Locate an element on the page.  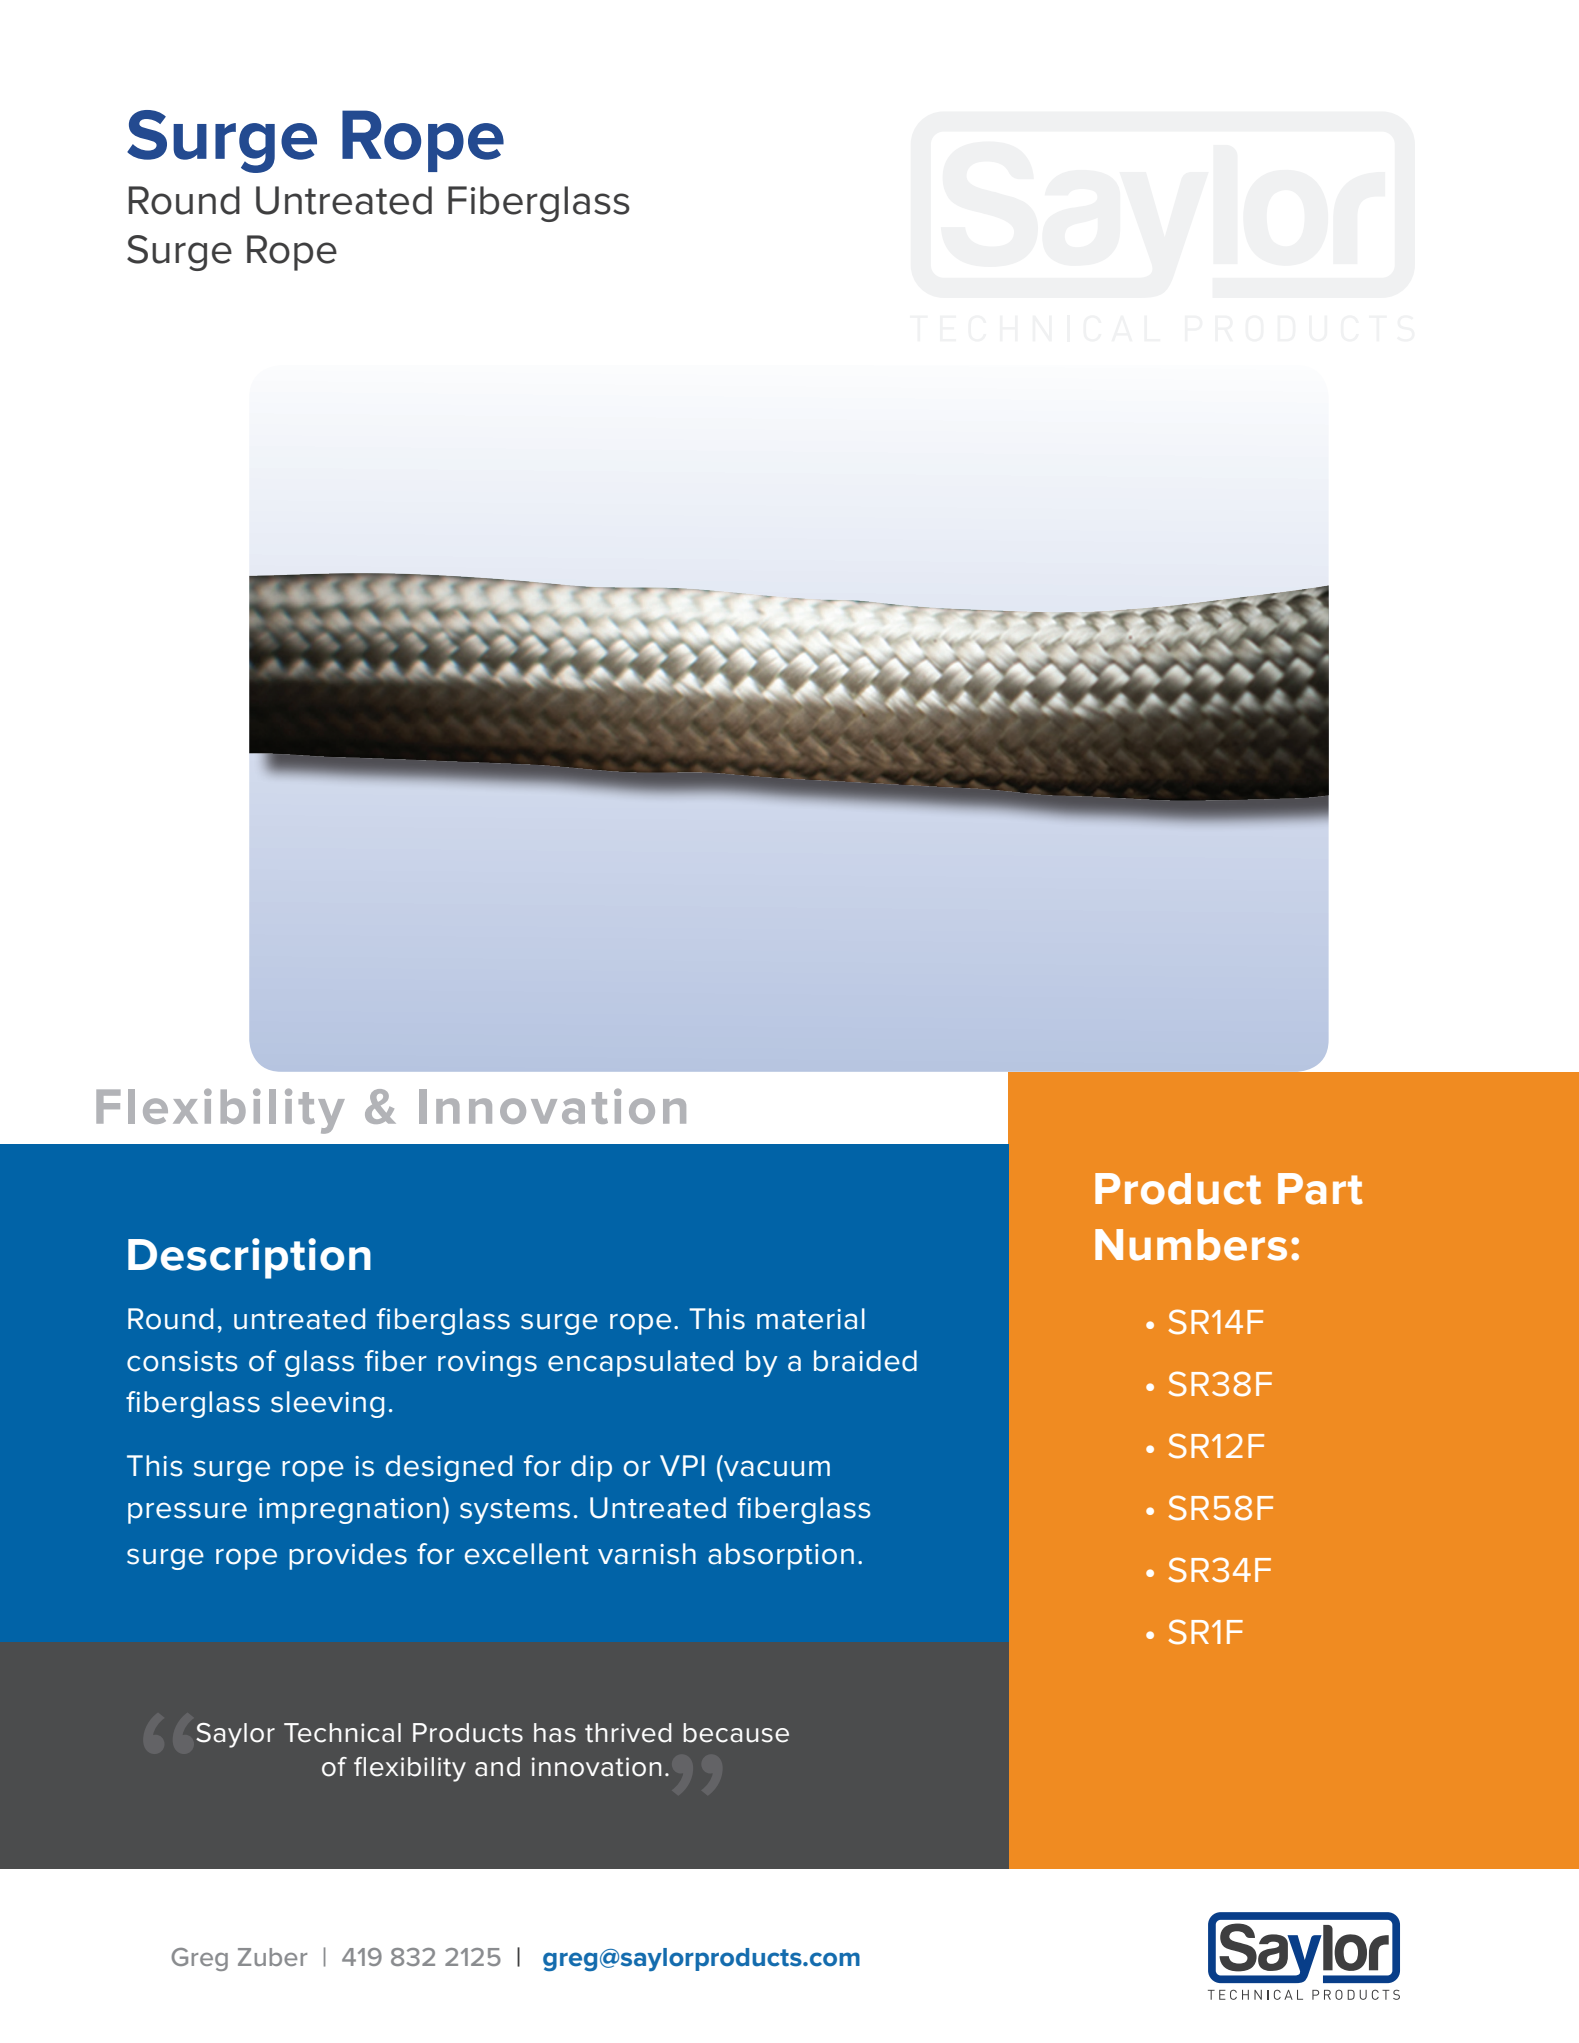
Zuber is located at coordinates (272, 1957).
